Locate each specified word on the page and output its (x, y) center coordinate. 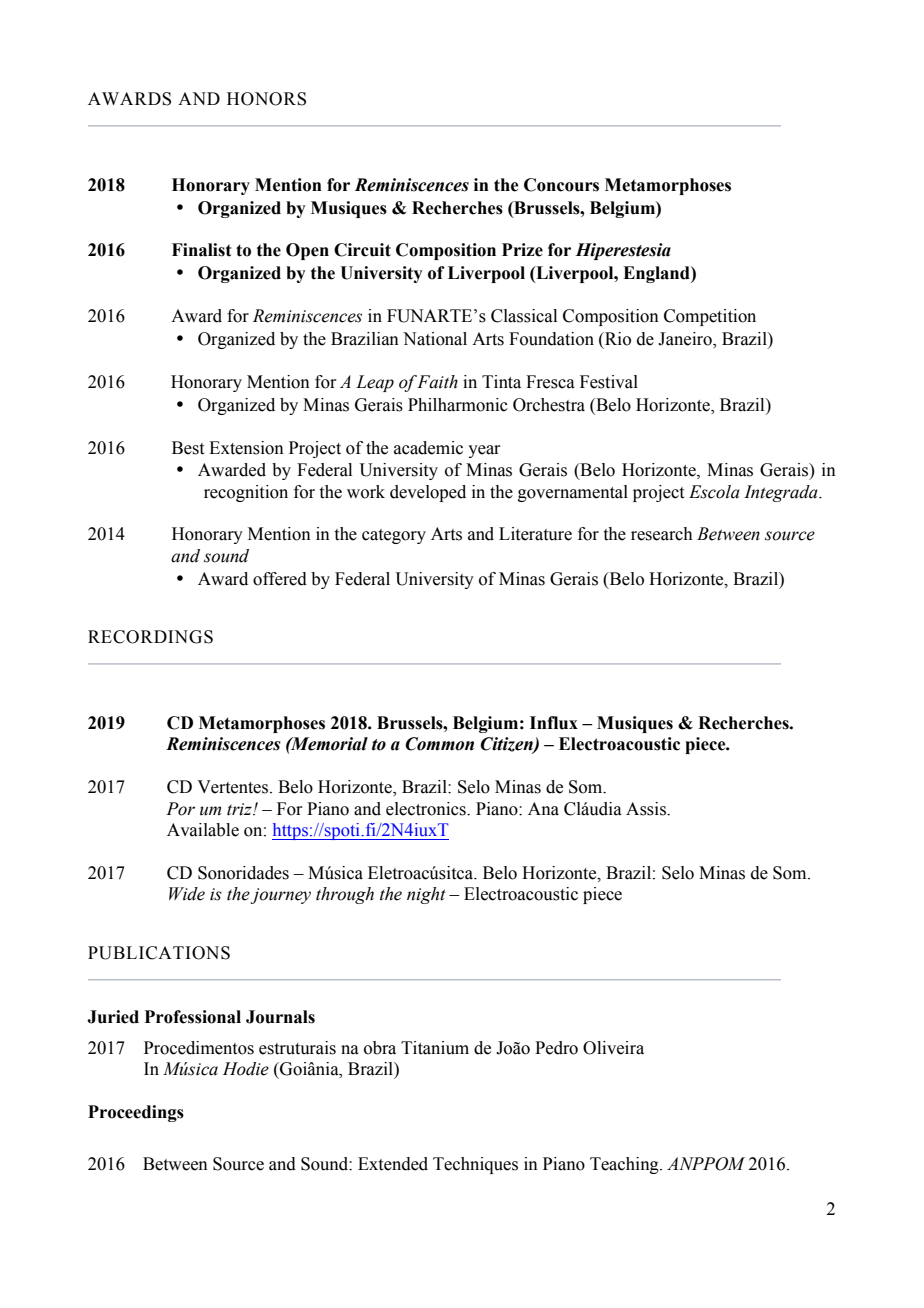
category (394, 536)
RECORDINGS (150, 637)
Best (188, 448)
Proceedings (136, 1113)
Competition (710, 317)
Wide (187, 894)
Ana (543, 809)
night (426, 895)
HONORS (266, 99)
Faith (437, 382)
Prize (522, 250)
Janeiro (686, 340)
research (662, 534)
